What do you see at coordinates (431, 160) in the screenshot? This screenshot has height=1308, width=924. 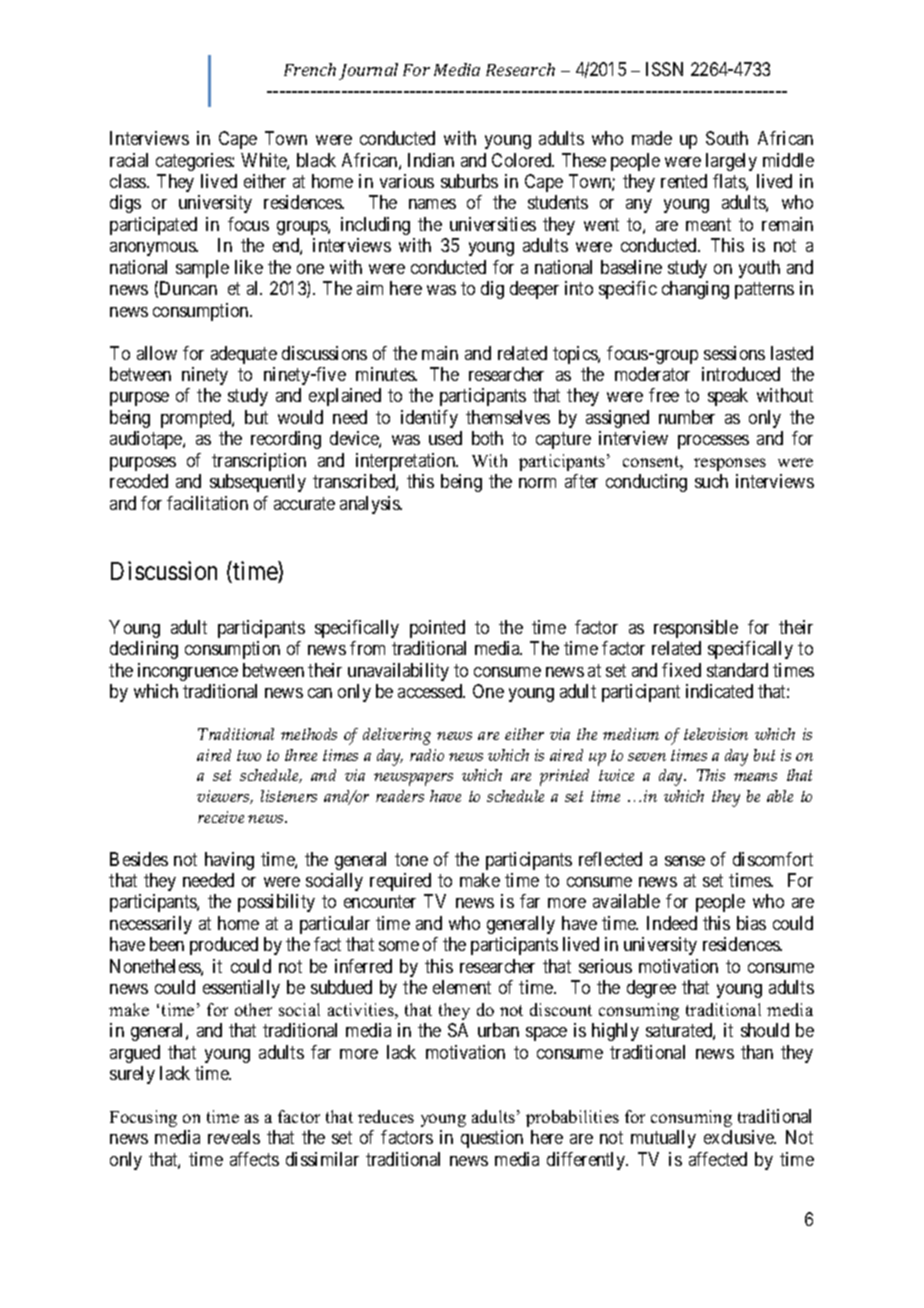 I see `Indian` at bounding box center [431, 160].
